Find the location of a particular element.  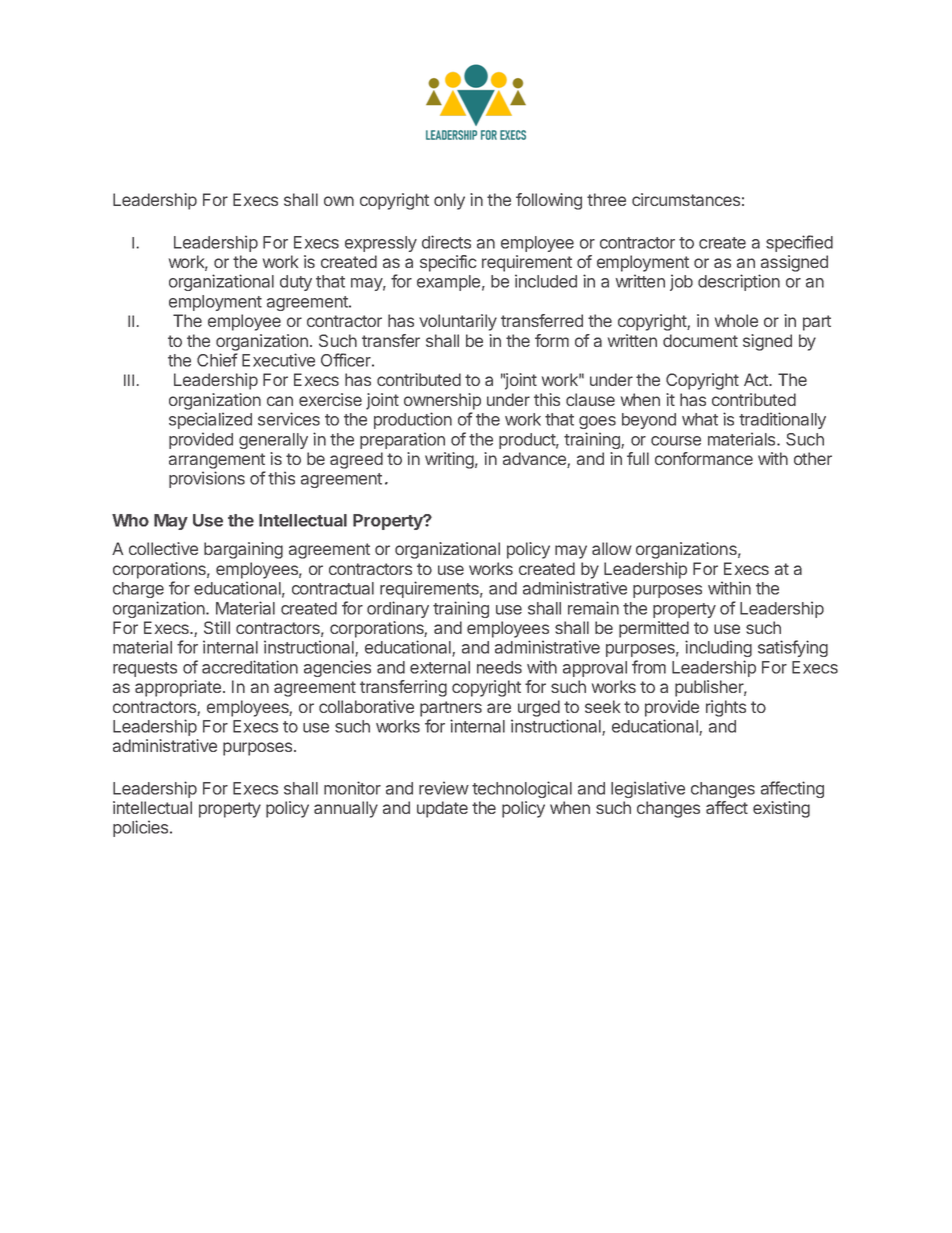

specified is located at coordinates (799, 243).
